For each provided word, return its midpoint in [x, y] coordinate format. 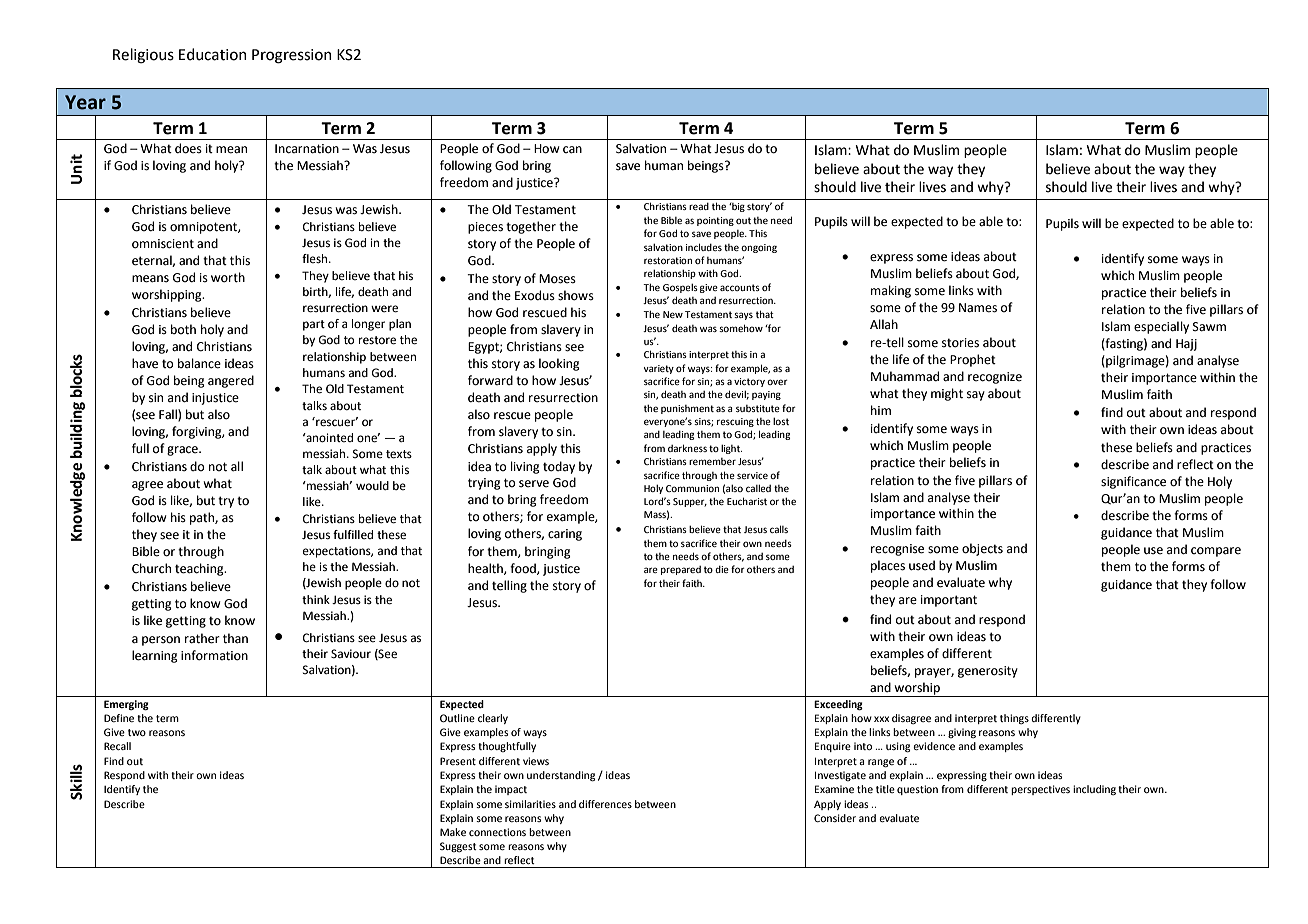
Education [213, 54]
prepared [681, 570]
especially [1161, 327]
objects [982, 549]
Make [453, 832]
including [1094, 790]
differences [605, 804]
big [737, 207]
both [183, 329]
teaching [200, 569]
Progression [292, 56]
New [673, 314]
